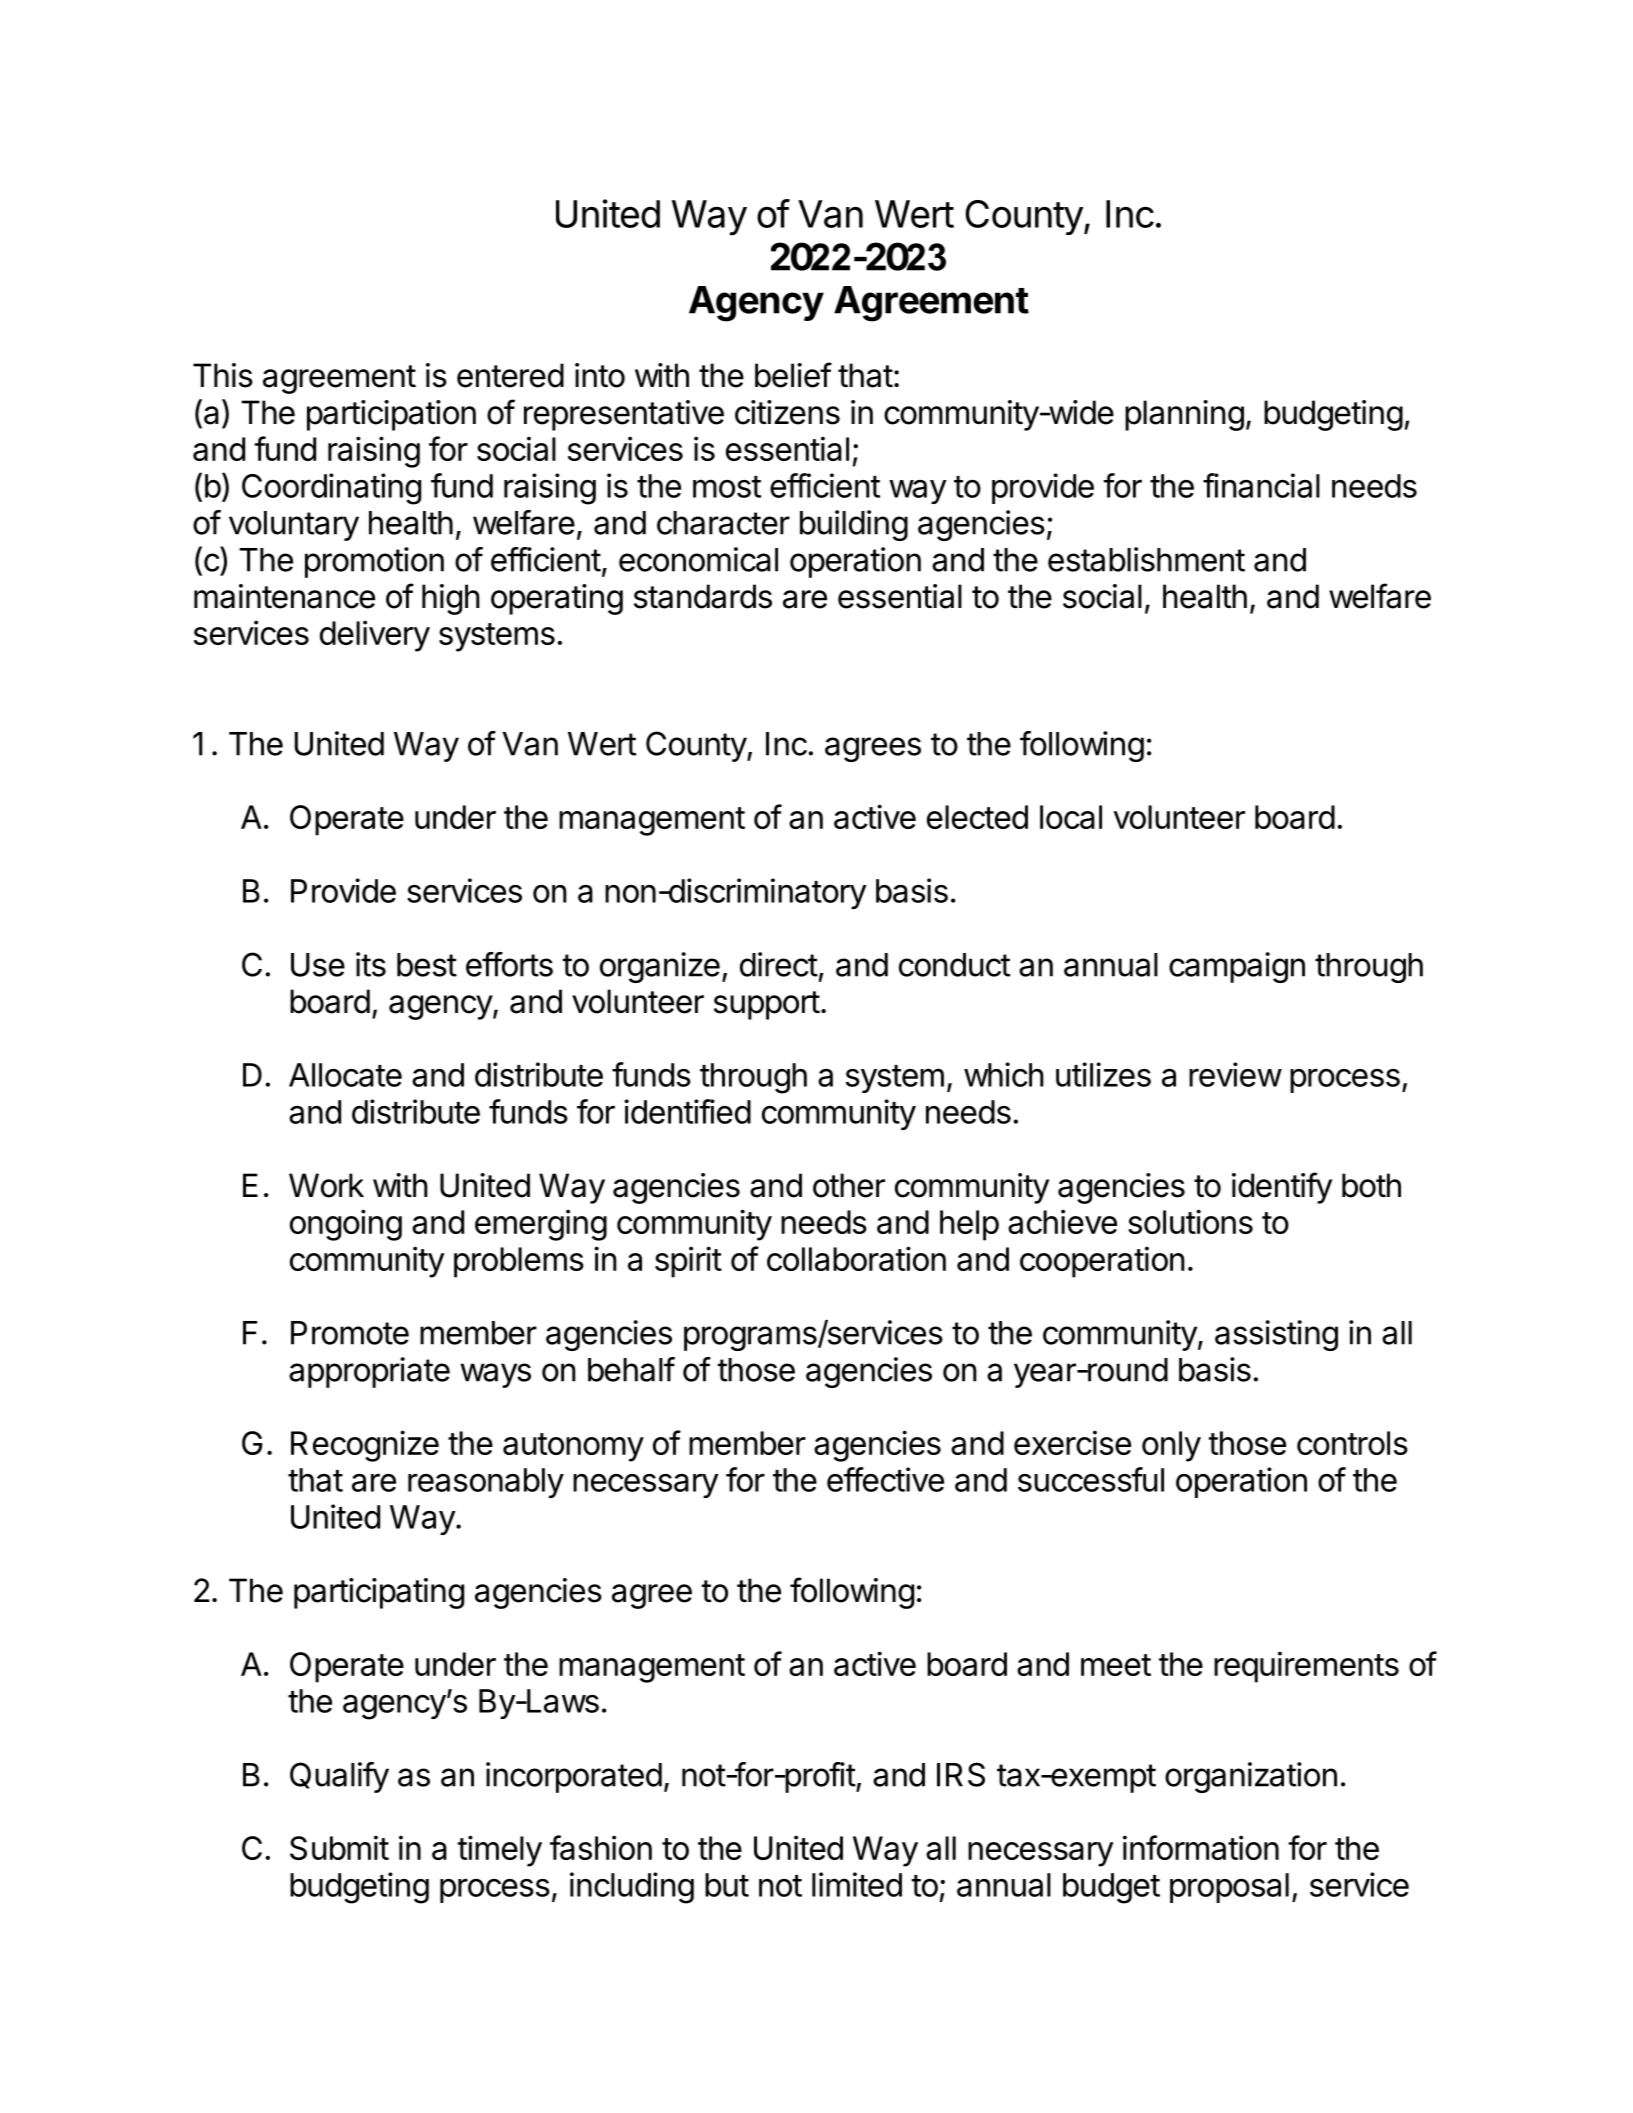 The image size is (1633, 2113). What do you see at coordinates (1235, 1074) in the screenshot?
I see `review` at bounding box center [1235, 1074].
